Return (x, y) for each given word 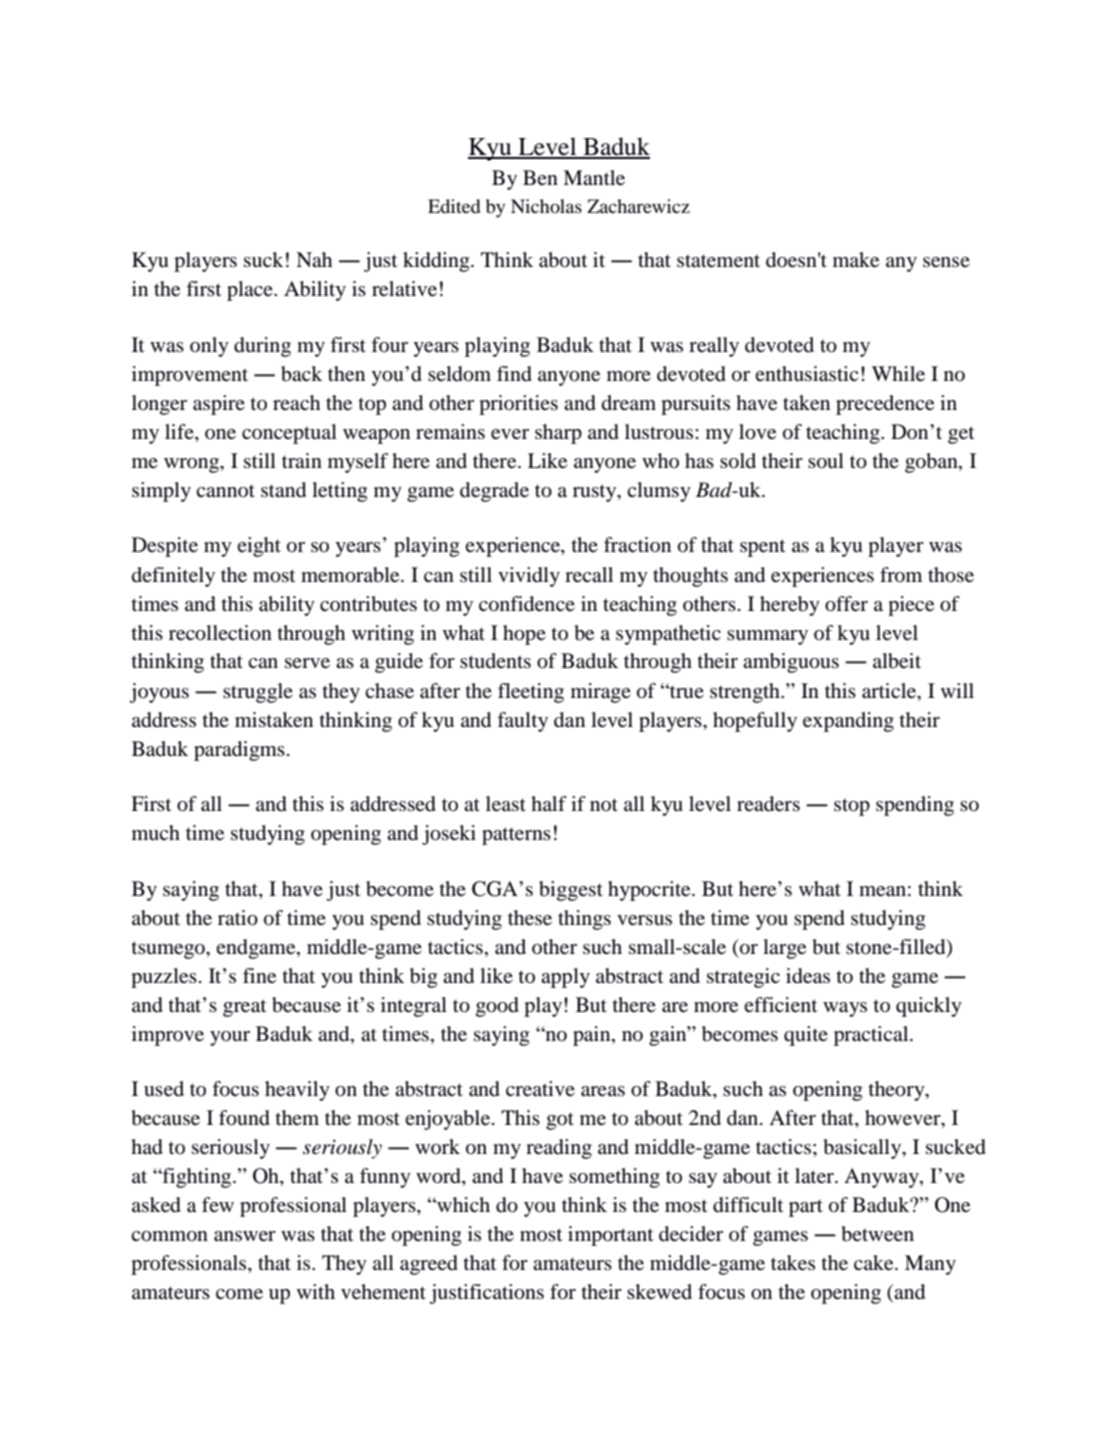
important (611, 1236)
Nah (314, 259)
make (856, 260)
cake (875, 1263)
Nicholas (546, 206)
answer (245, 1236)
